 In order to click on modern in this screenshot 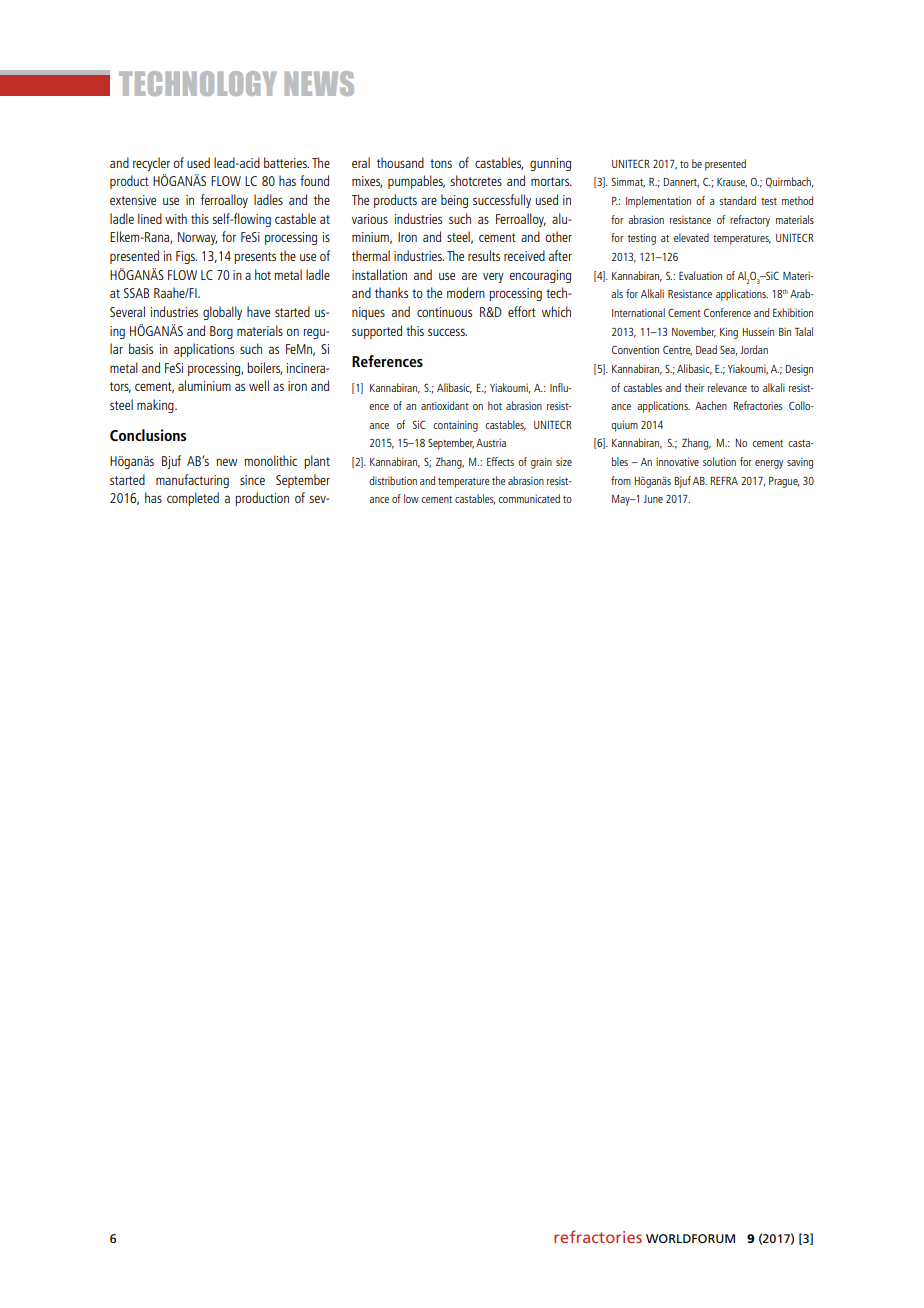, I will do `click(466, 292)`.
